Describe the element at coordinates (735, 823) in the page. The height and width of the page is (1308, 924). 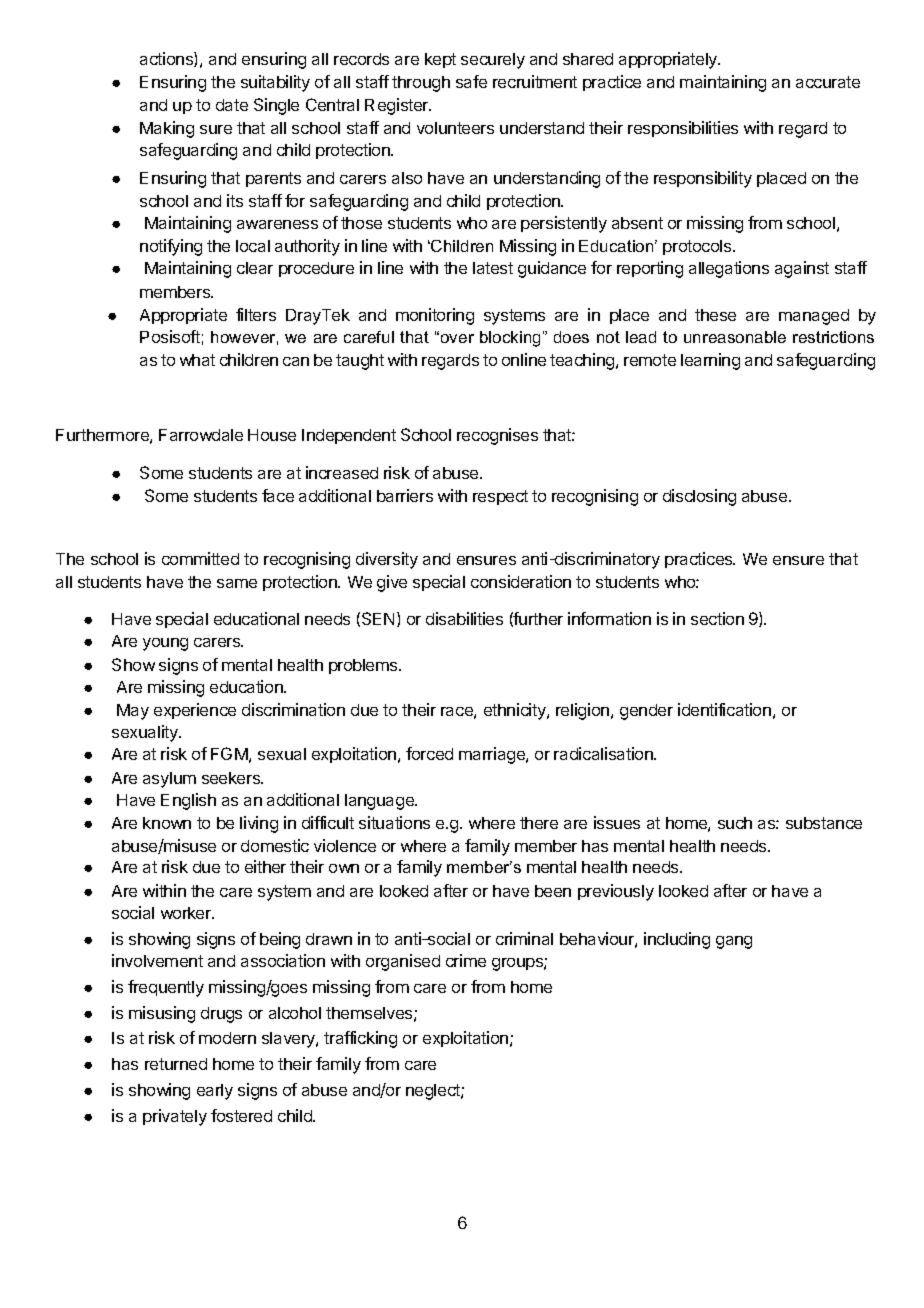
I see `such` at that location.
